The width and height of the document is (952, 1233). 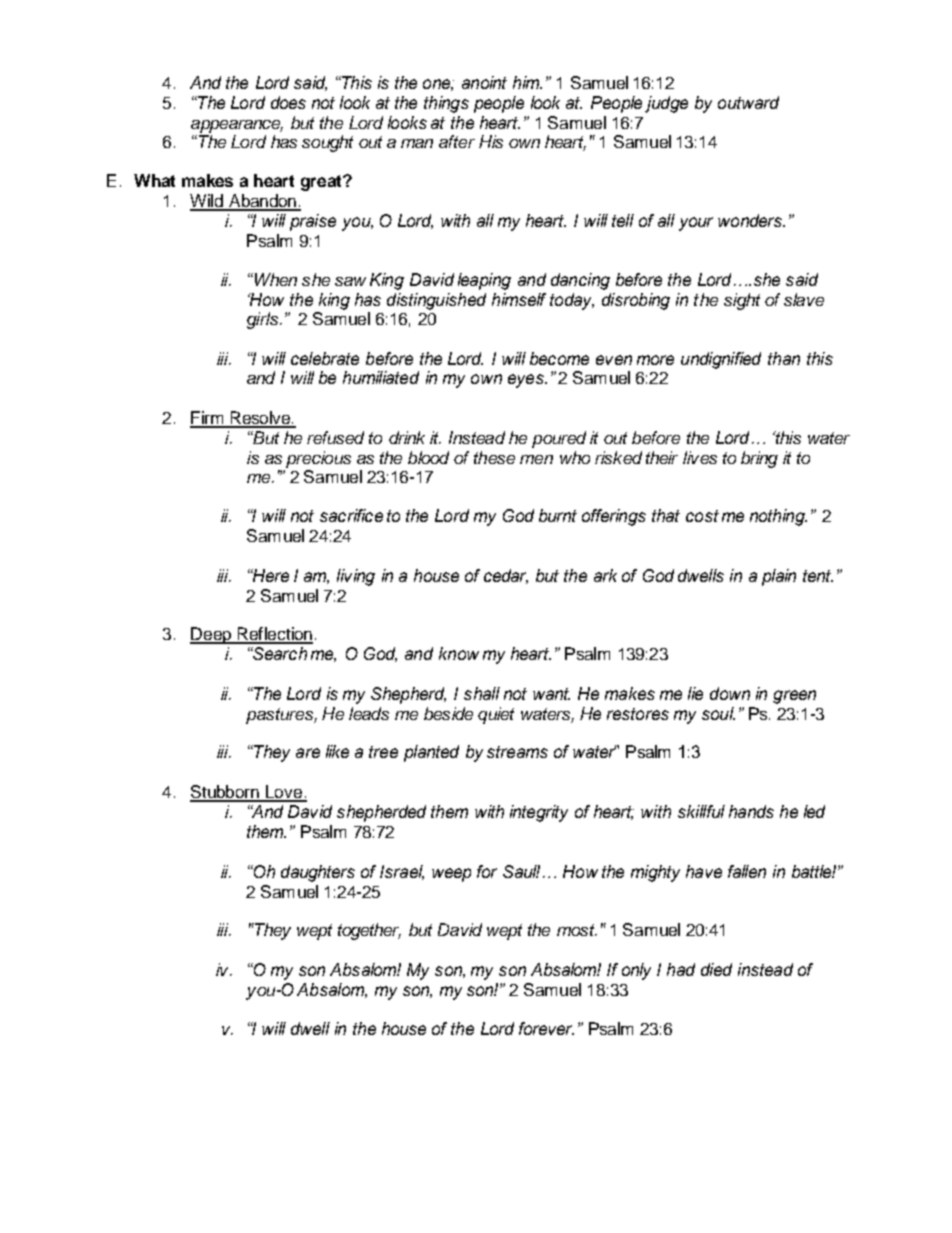 What do you see at coordinates (482, 693) in the document?
I see `shall` at bounding box center [482, 693].
